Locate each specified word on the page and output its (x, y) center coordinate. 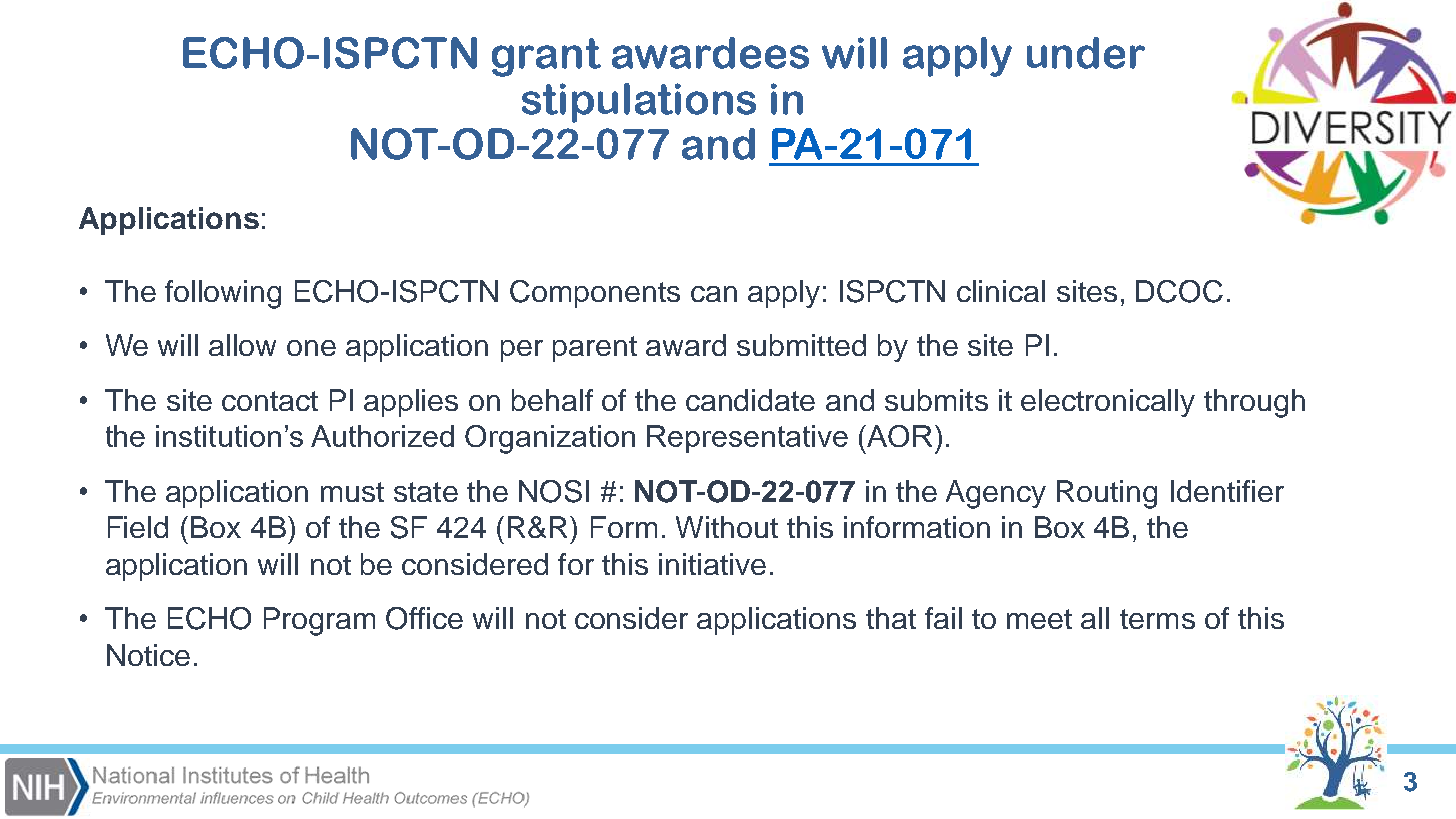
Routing (1107, 494)
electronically (1108, 403)
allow (242, 345)
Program (319, 621)
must (352, 492)
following (223, 294)
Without (727, 527)
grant (546, 57)
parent (595, 349)
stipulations (639, 103)
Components (595, 294)
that (891, 618)
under (1086, 53)
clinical (1001, 291)
